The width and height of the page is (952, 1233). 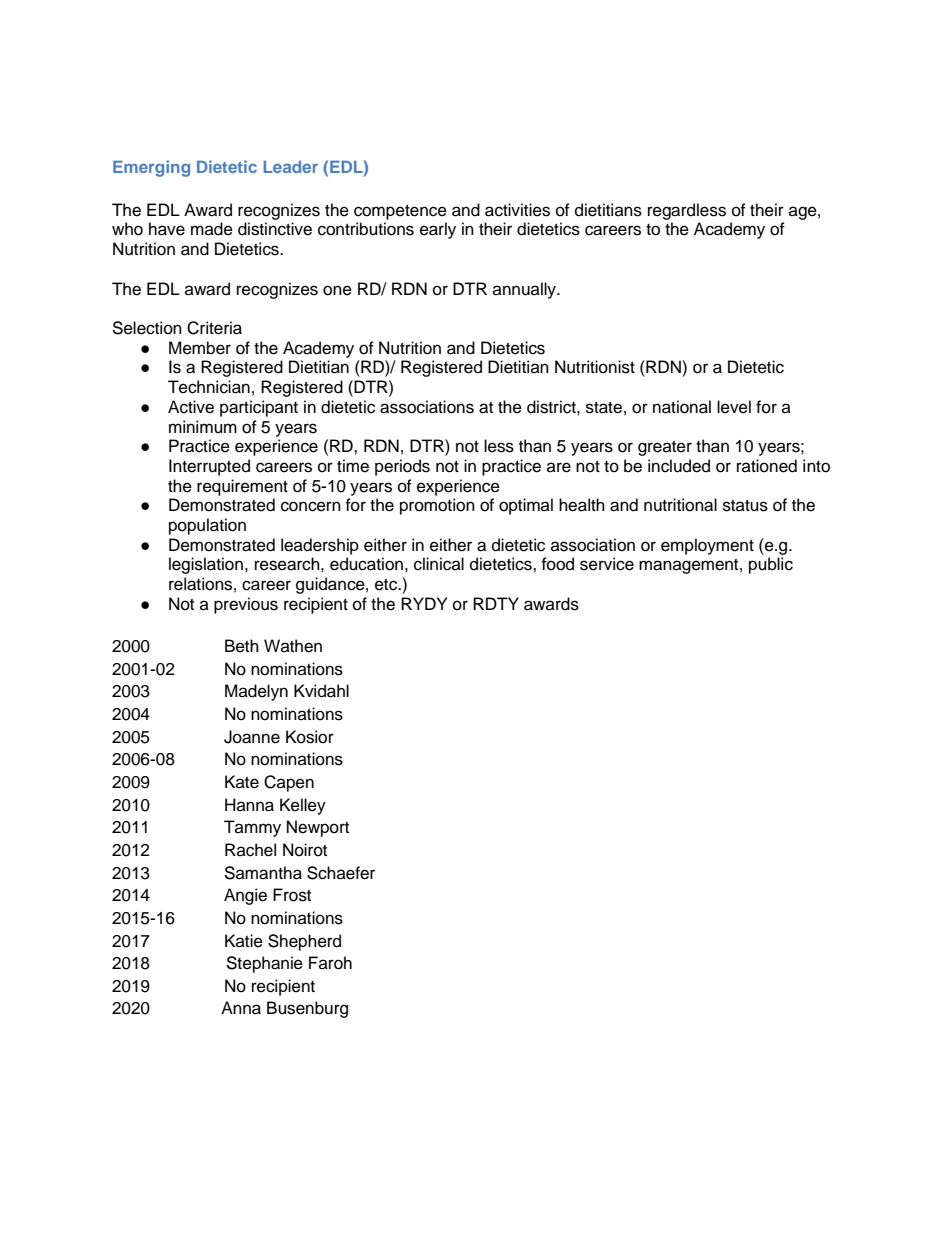 I want to click on clinical, so click(x=439, y=564).
